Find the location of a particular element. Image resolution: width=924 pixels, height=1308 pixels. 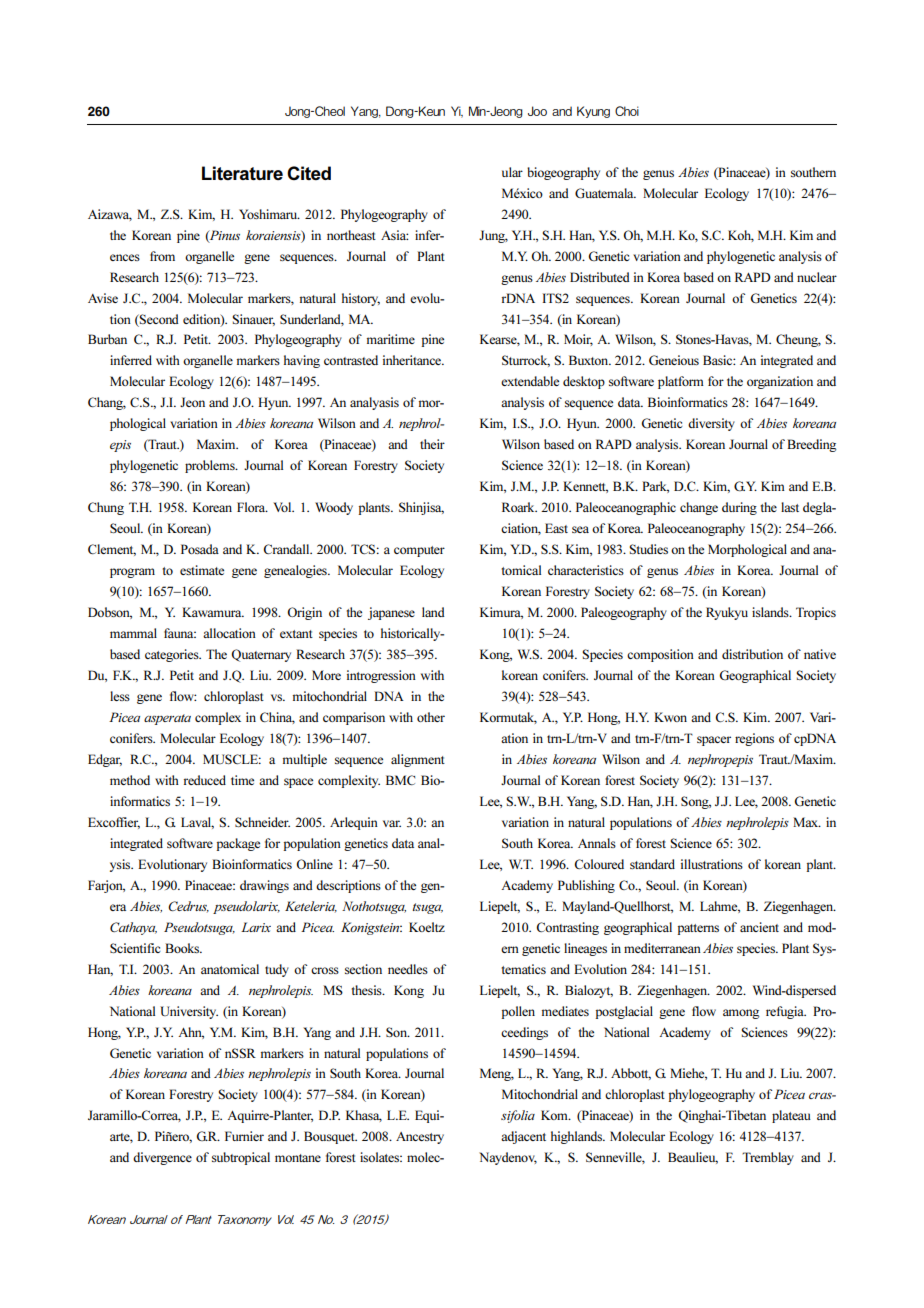

Literature is located at coordinates (242, 173).
